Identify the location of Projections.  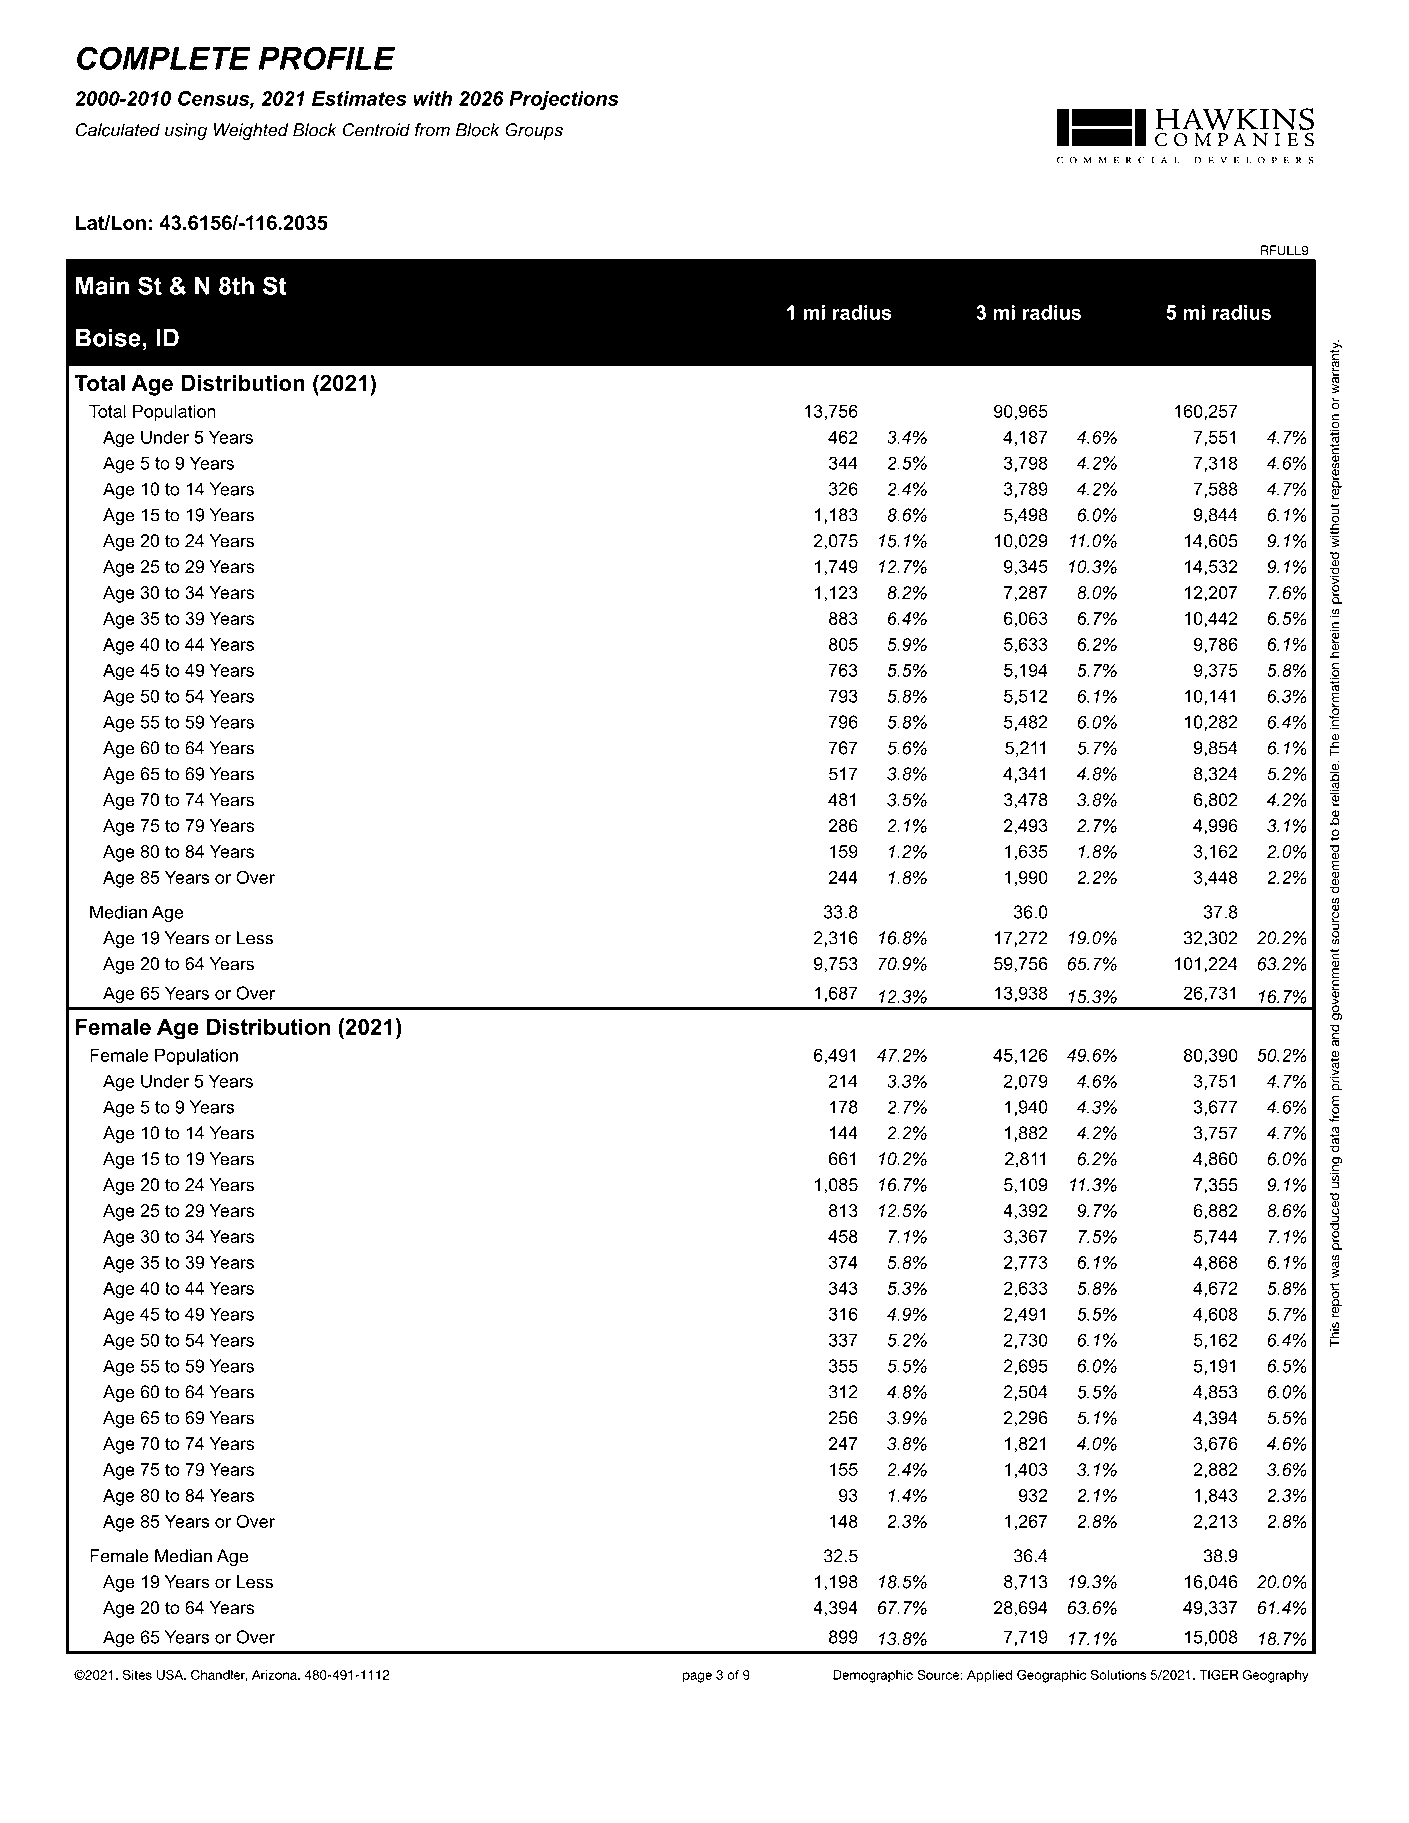
(564, 100).
